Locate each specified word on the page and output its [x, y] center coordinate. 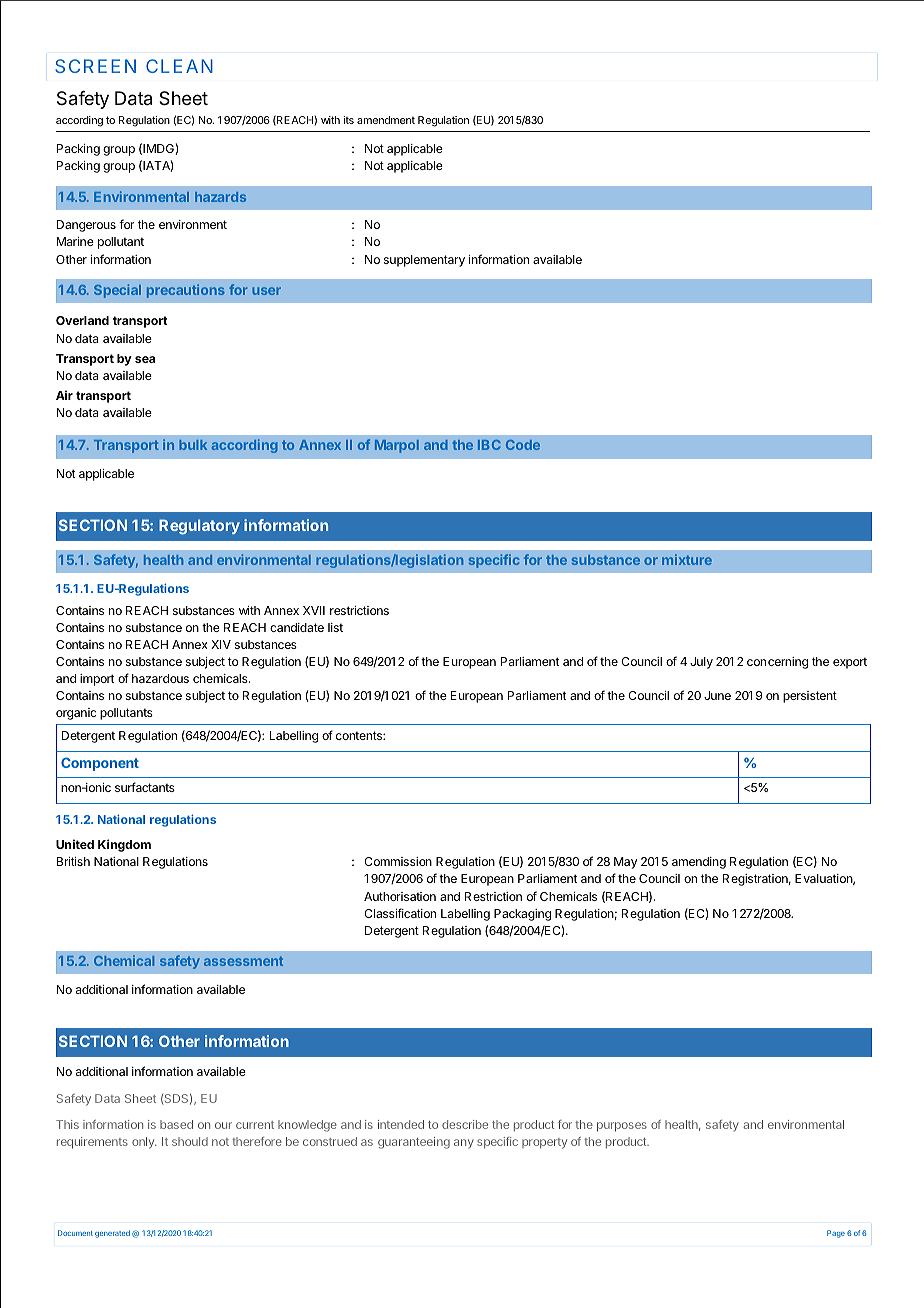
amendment [386, 120]
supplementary [424, 261]
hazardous [160, 678]
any [464, 1144]
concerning [777, 663]
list [335, 627]
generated [112, 1234]
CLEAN [179, 66]
